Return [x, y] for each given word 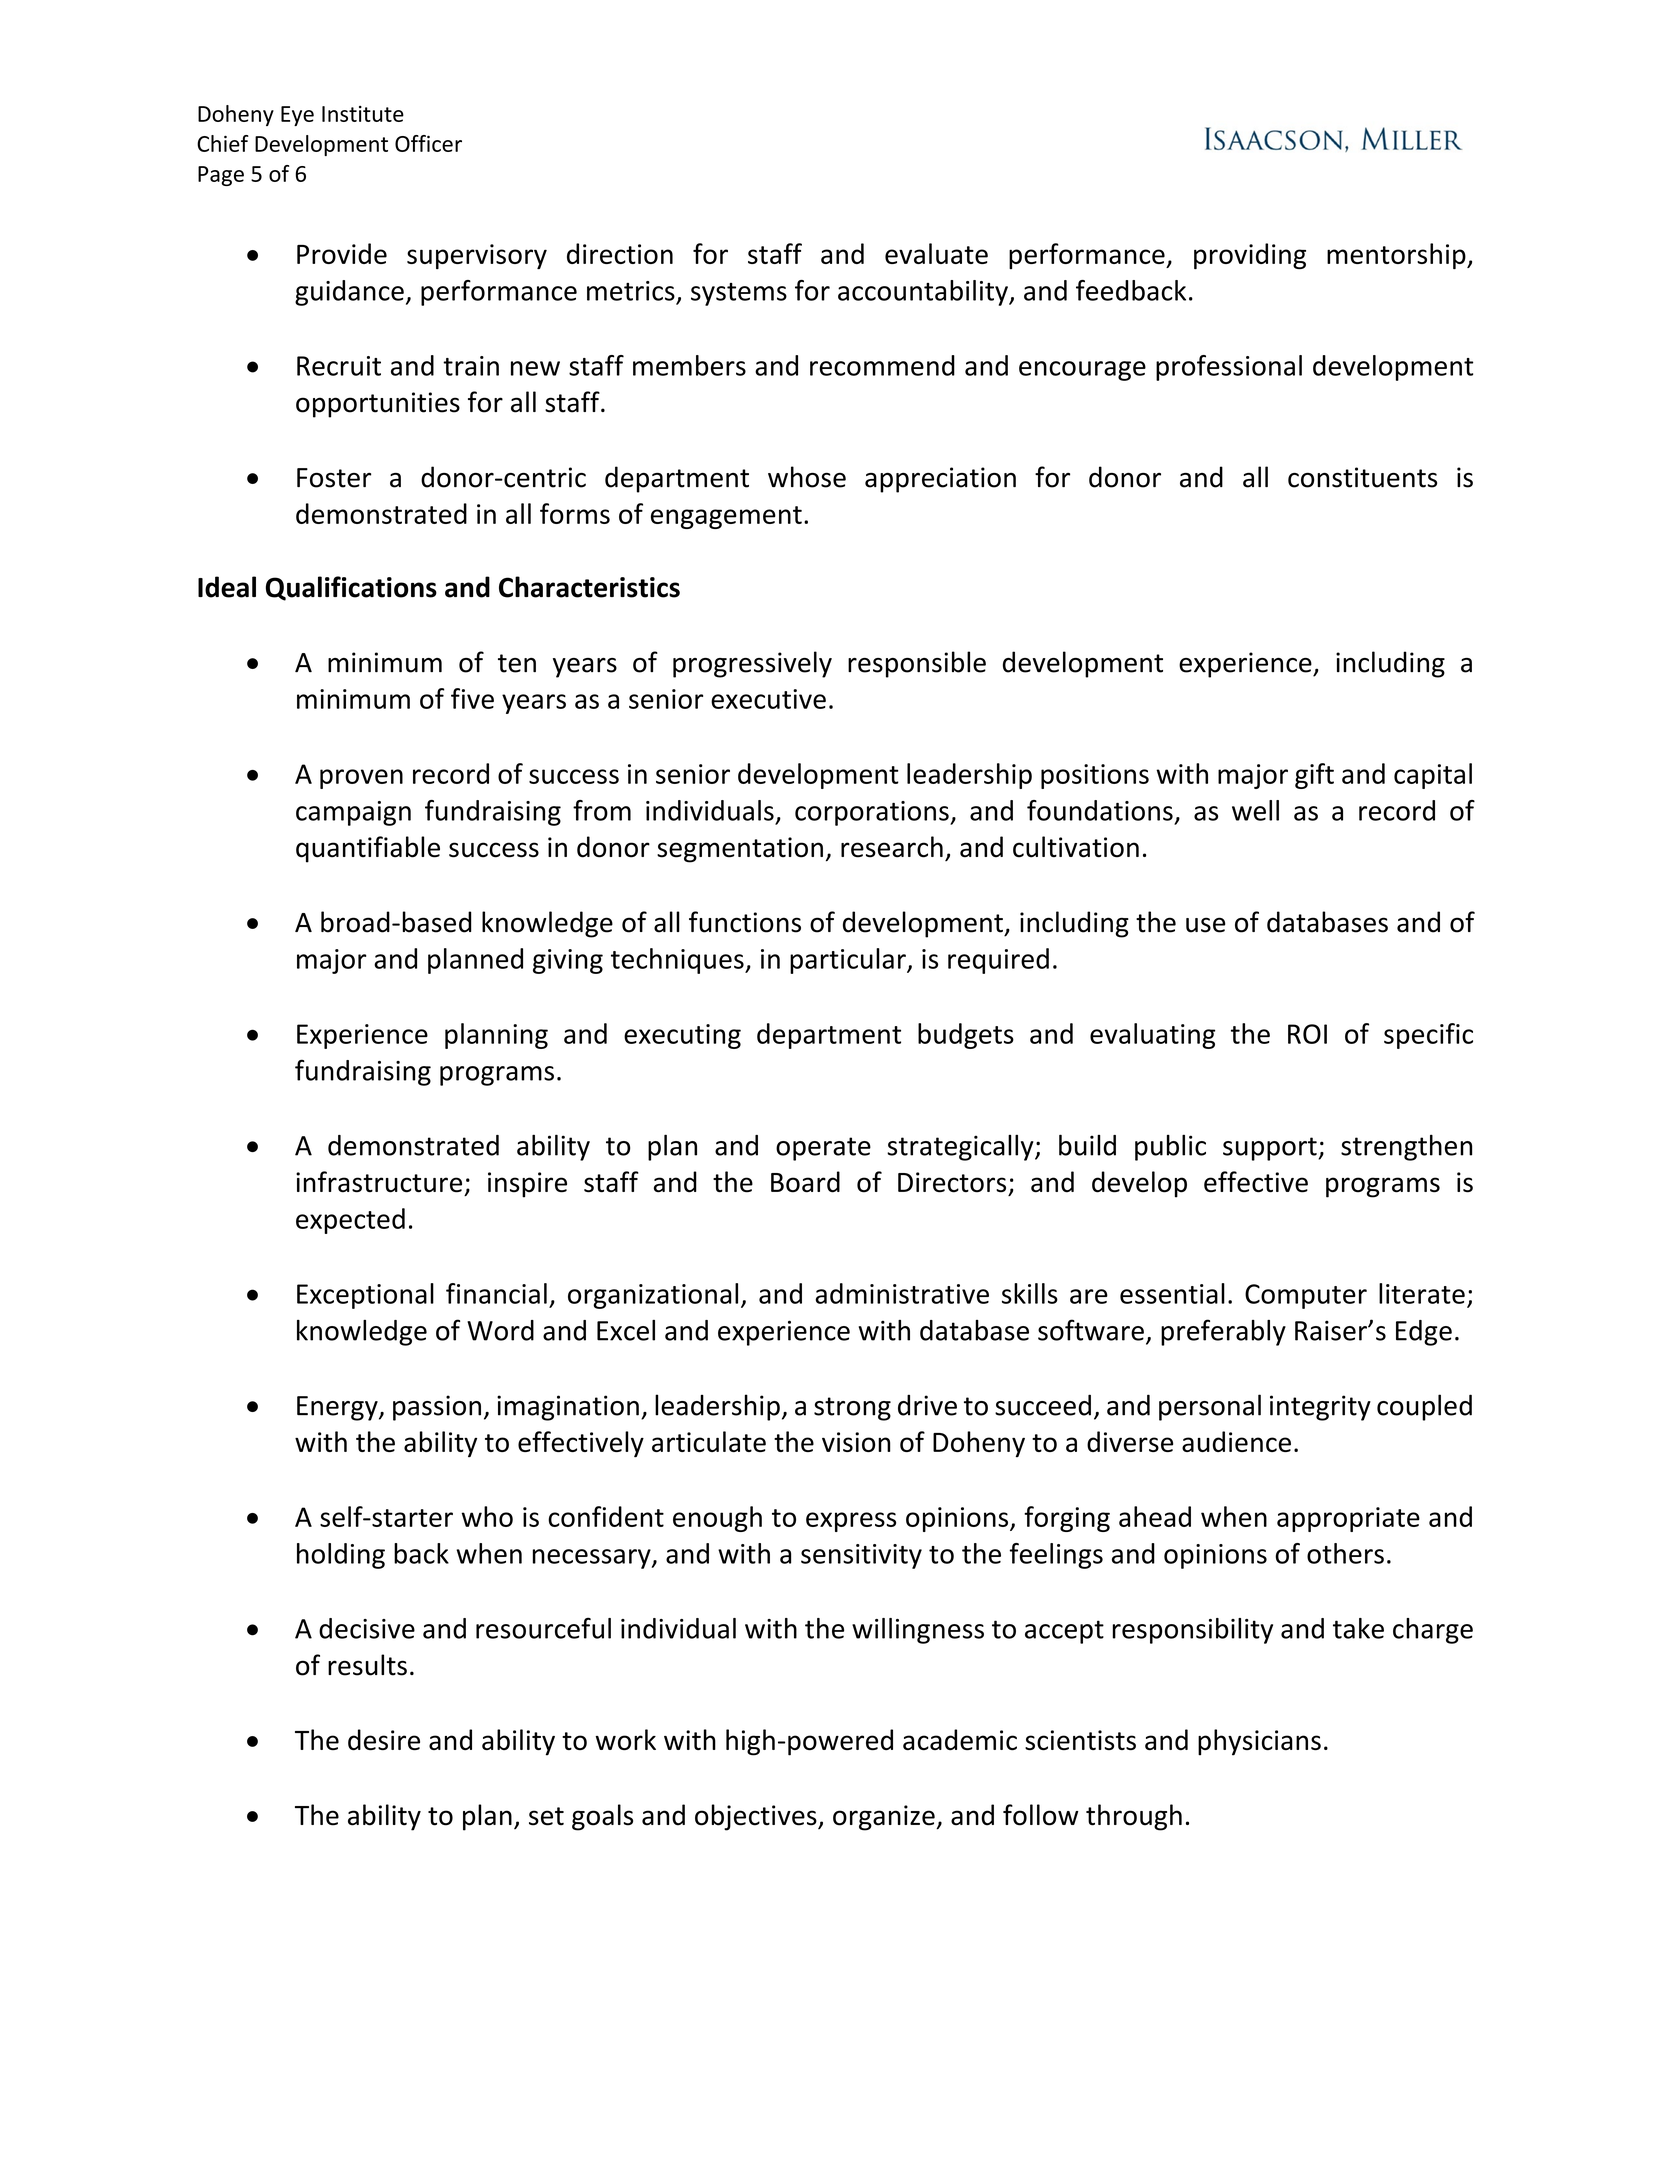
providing [1250, 256]
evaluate [936, 253]
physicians [1259, 1742]
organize [885, 1818]
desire [384, 1740]
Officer [428, 143]
